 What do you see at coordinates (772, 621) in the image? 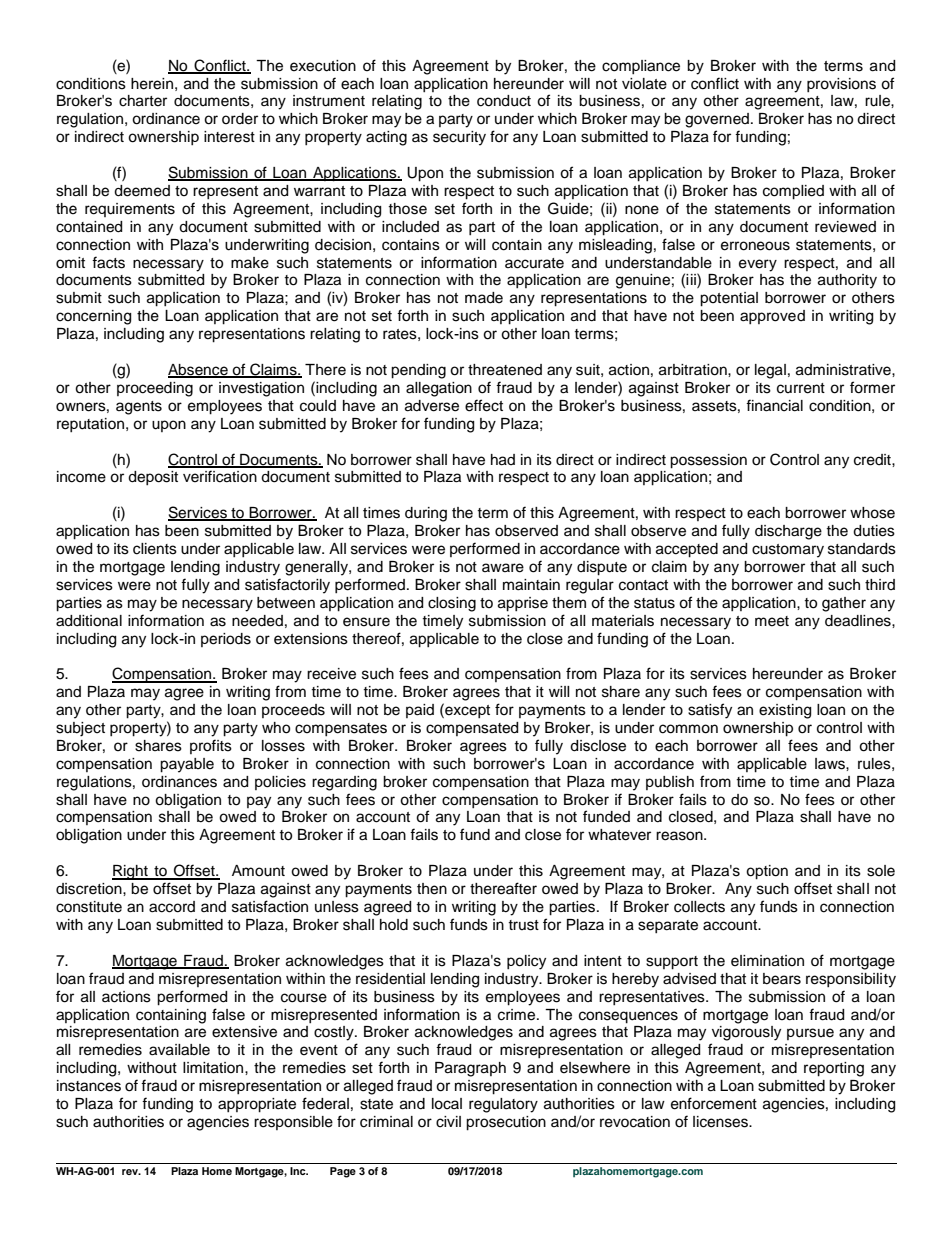
I see `meet` at bounding box center [772, 621].
